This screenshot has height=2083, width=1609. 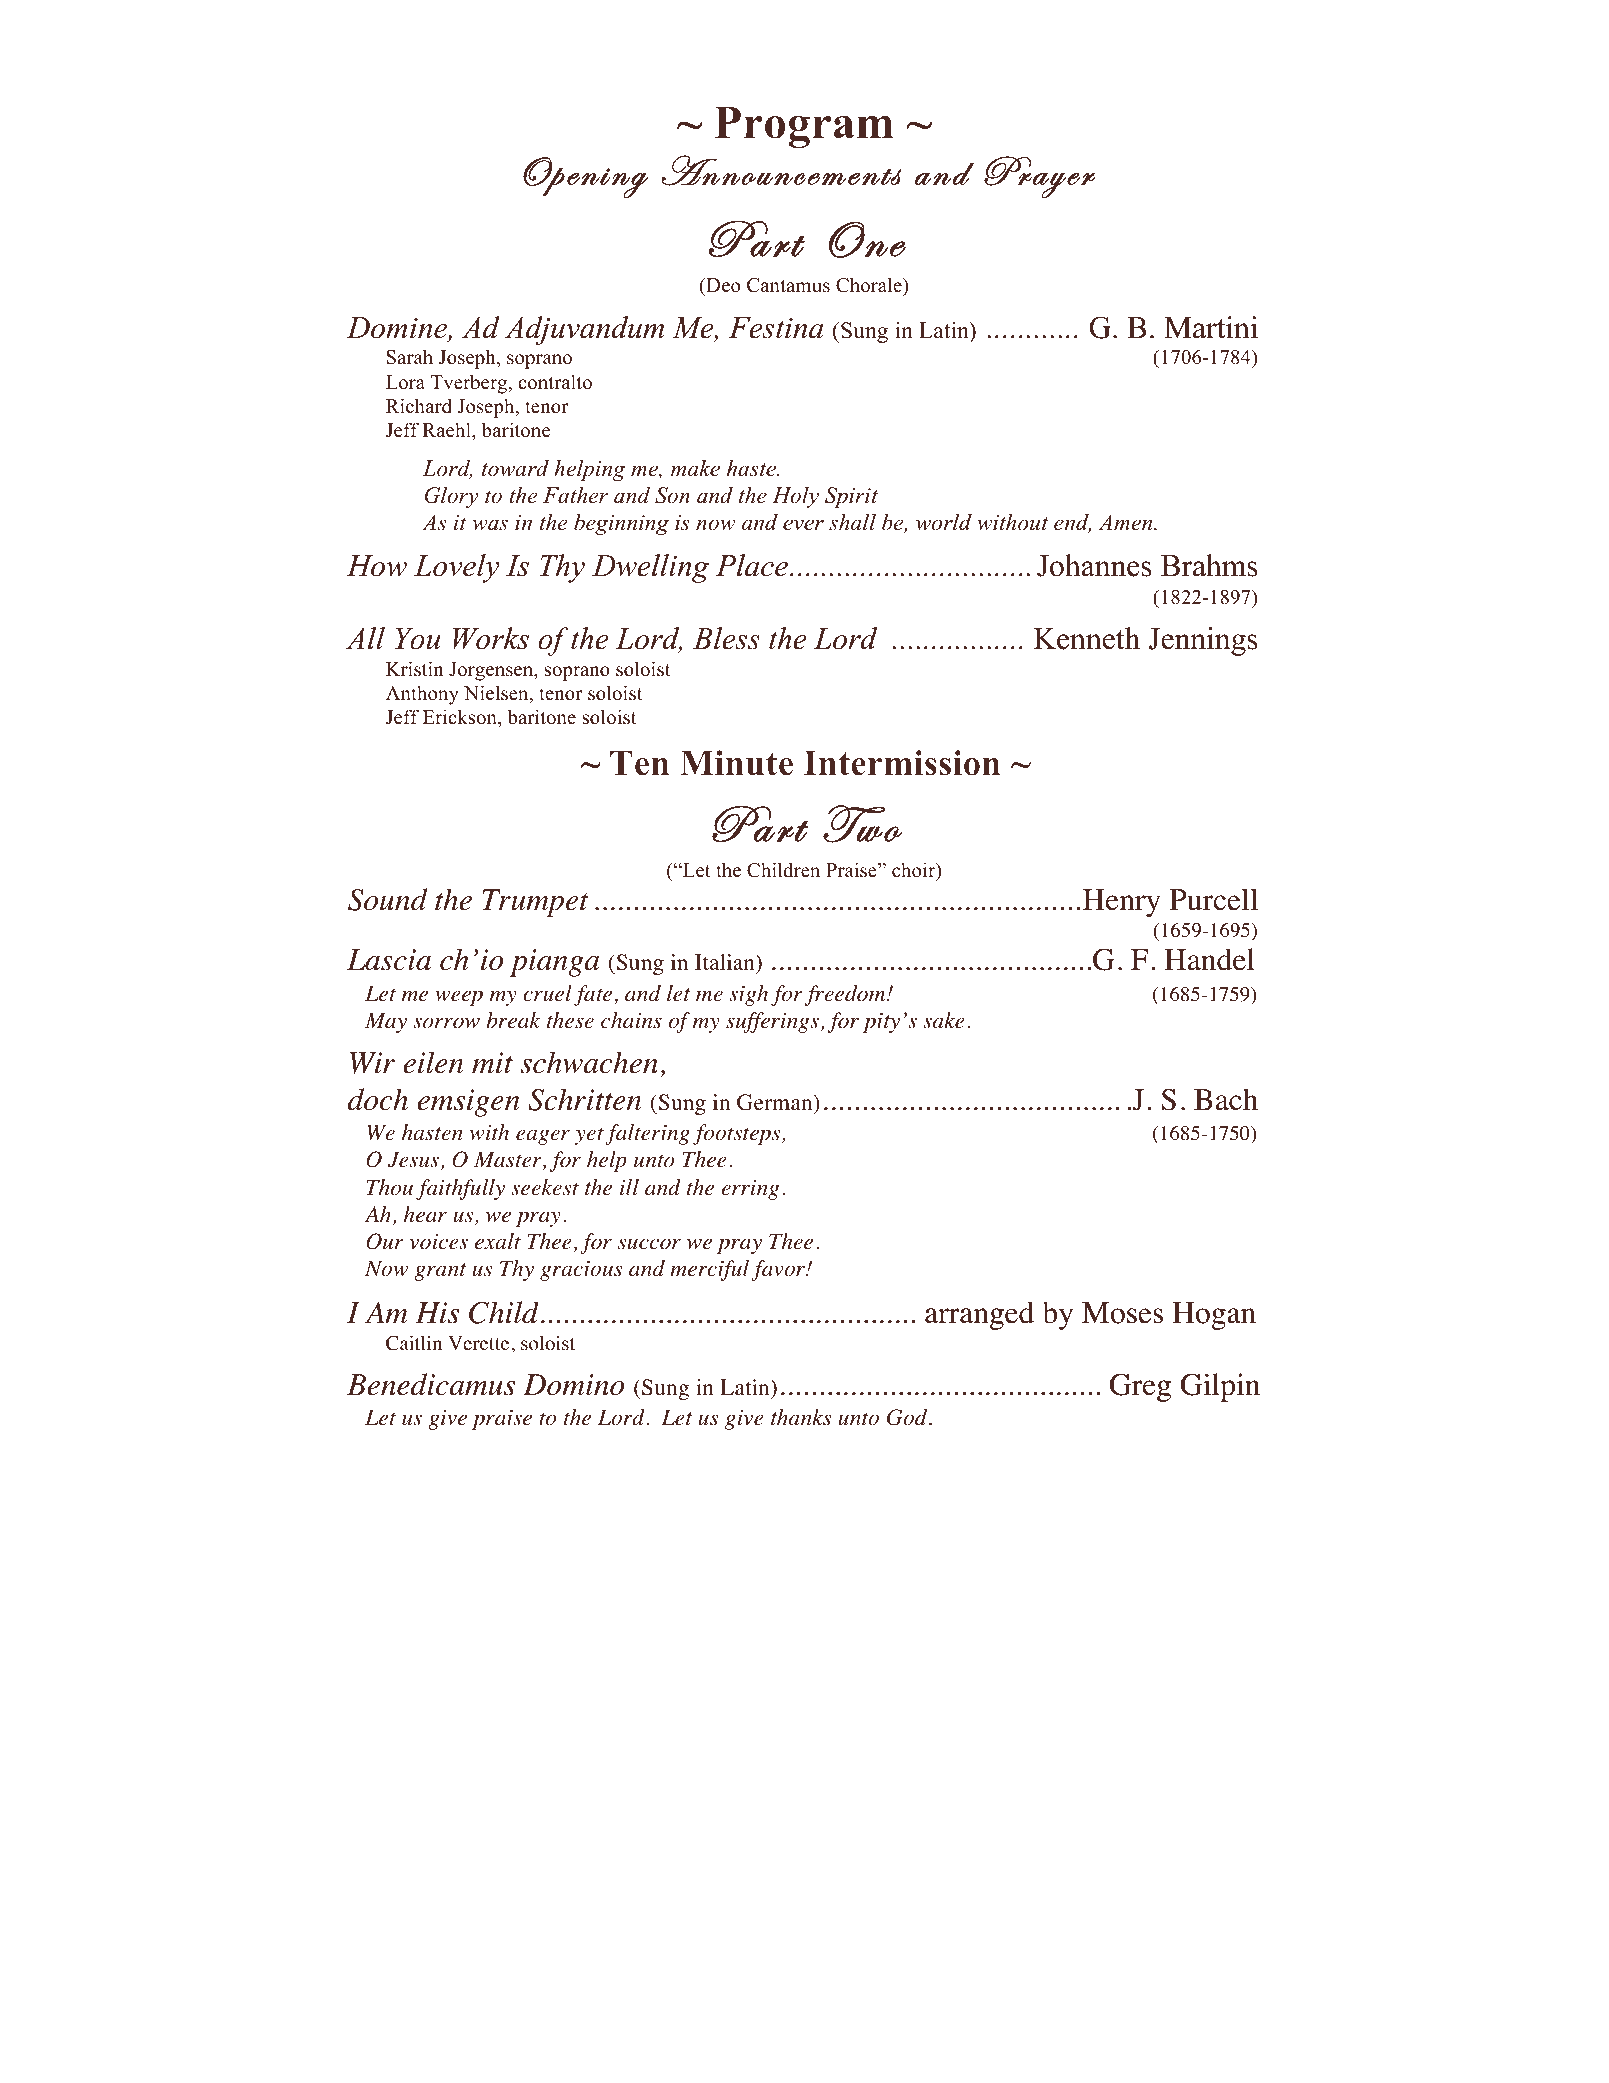 I want to click on Sarah, so click(x=410, y=357).
